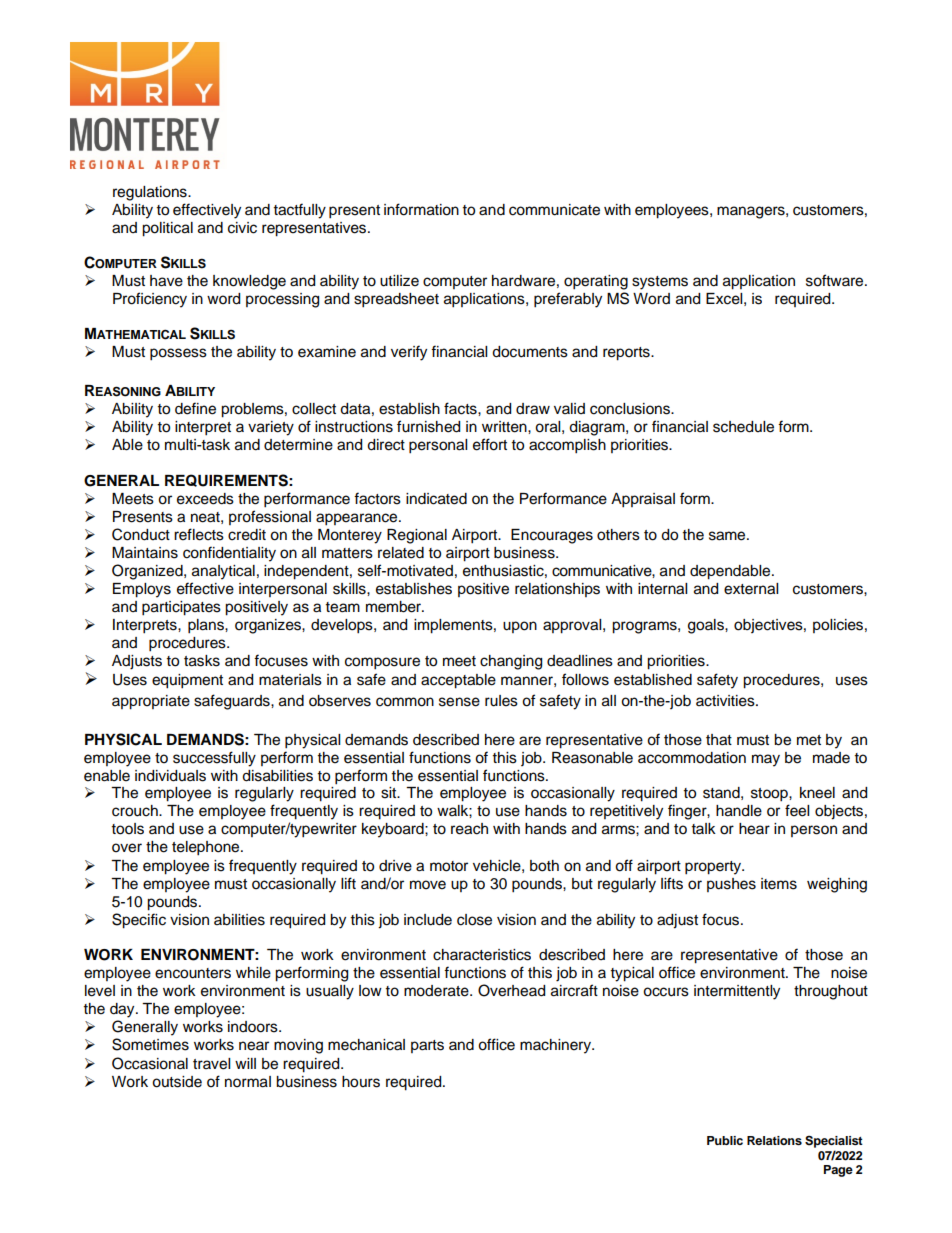 The width and height of the screenshot is (952, 1233). I want to click on that, so click(719, 740).
